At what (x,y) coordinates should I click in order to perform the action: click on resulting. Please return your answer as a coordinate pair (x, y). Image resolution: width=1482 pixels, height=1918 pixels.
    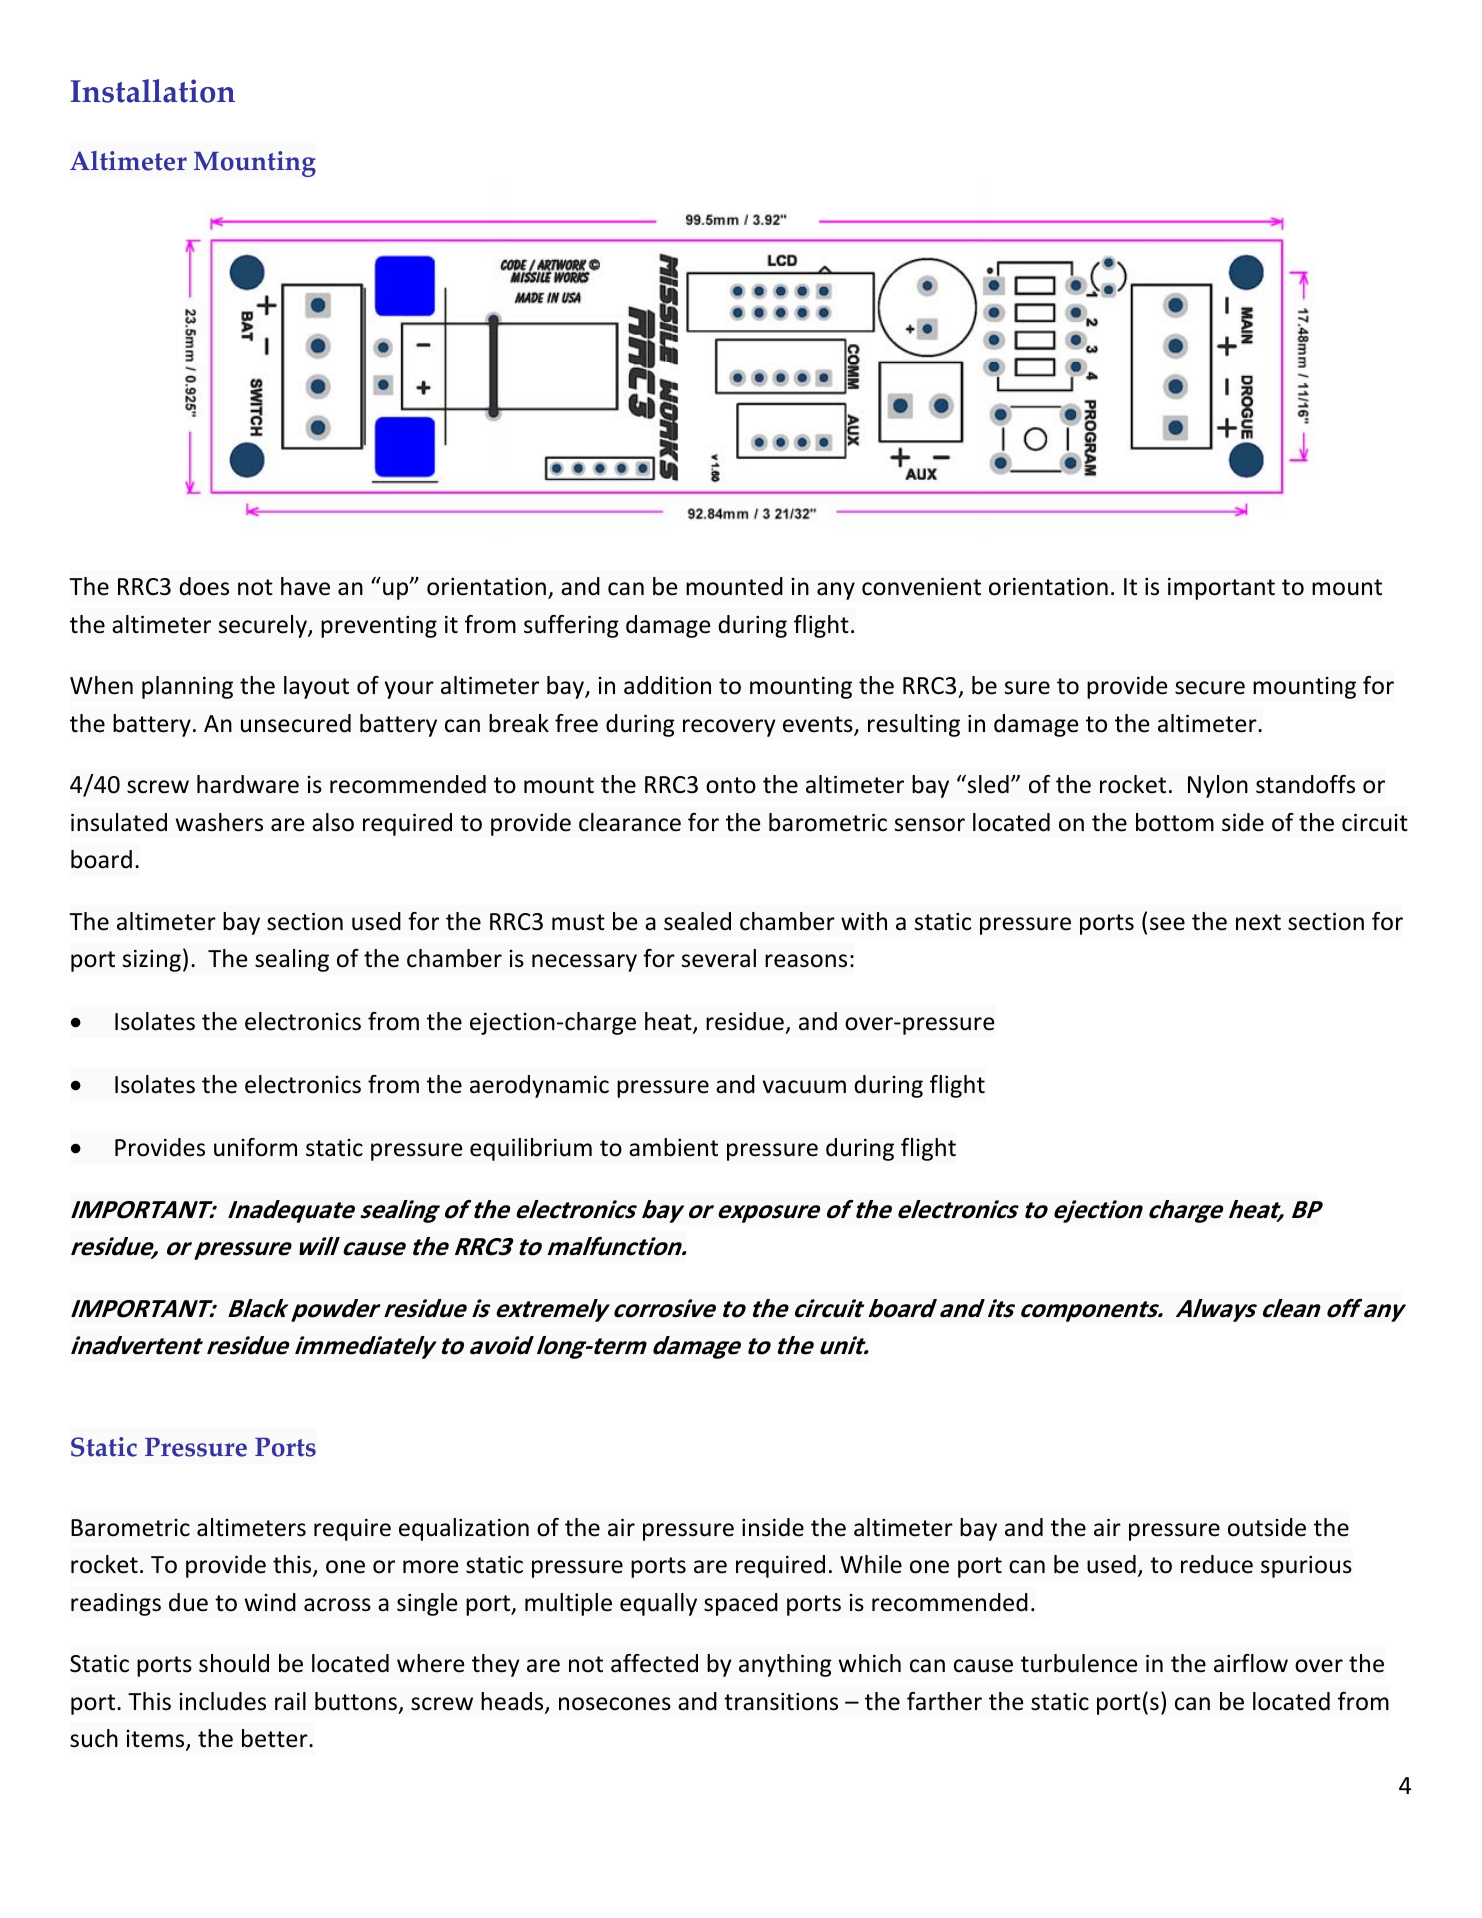
    Looking at the image, I should click on (914, 725).
